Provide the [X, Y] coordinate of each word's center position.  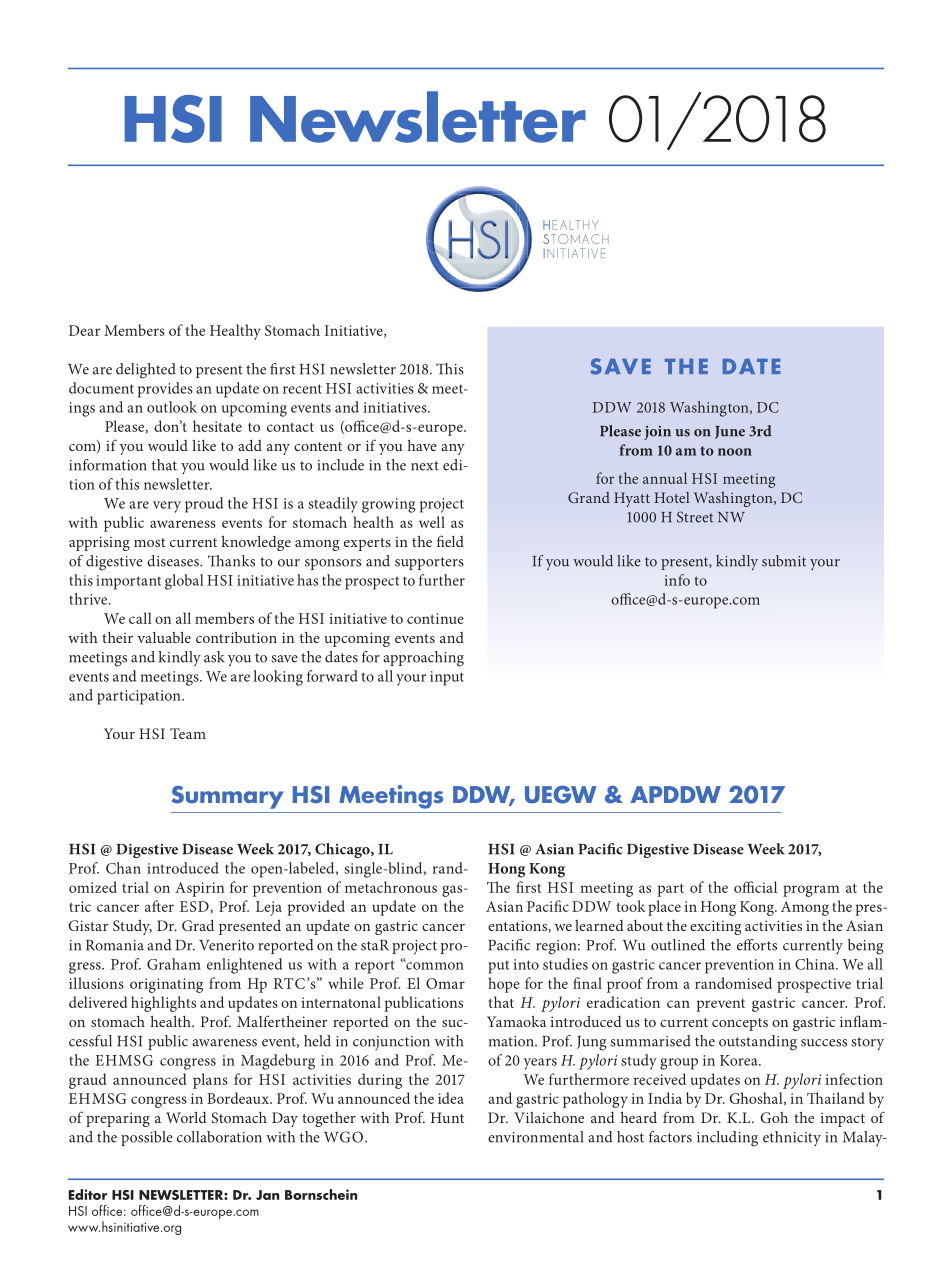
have [422, 445]
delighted [146, 371]
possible [147, 1138]
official [755, 887]
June [730, 432]
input [447, 678]
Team [188, 733]
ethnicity [792, 1138]
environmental [535, 1137]
